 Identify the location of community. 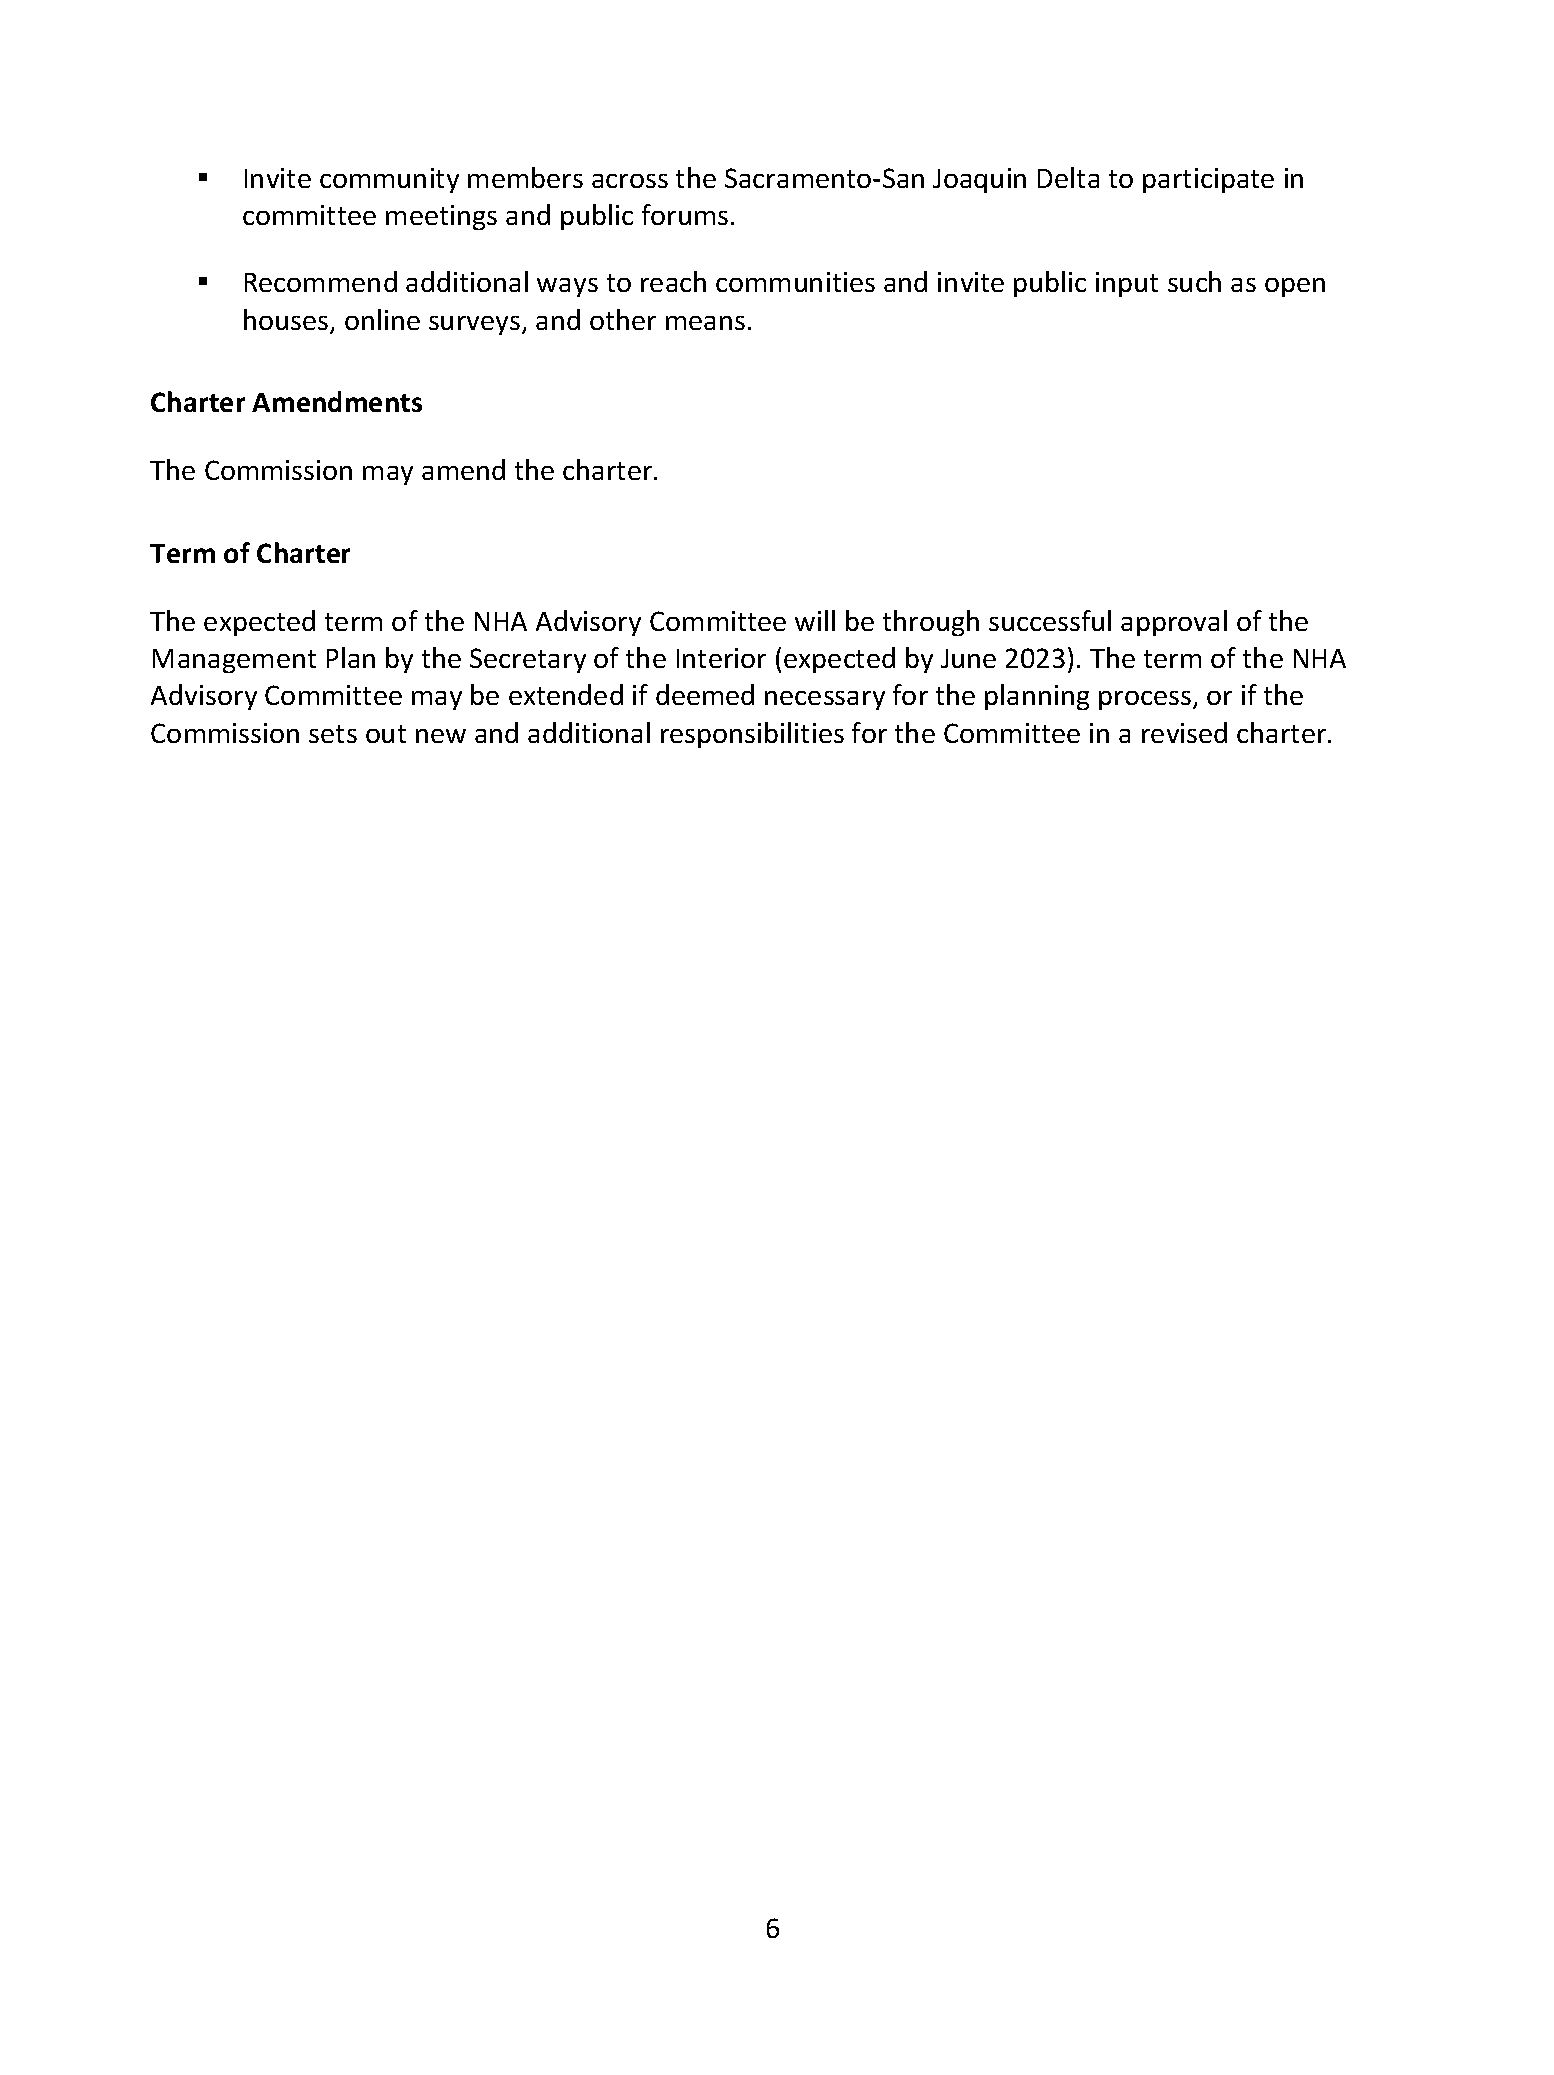
(389, 180).
